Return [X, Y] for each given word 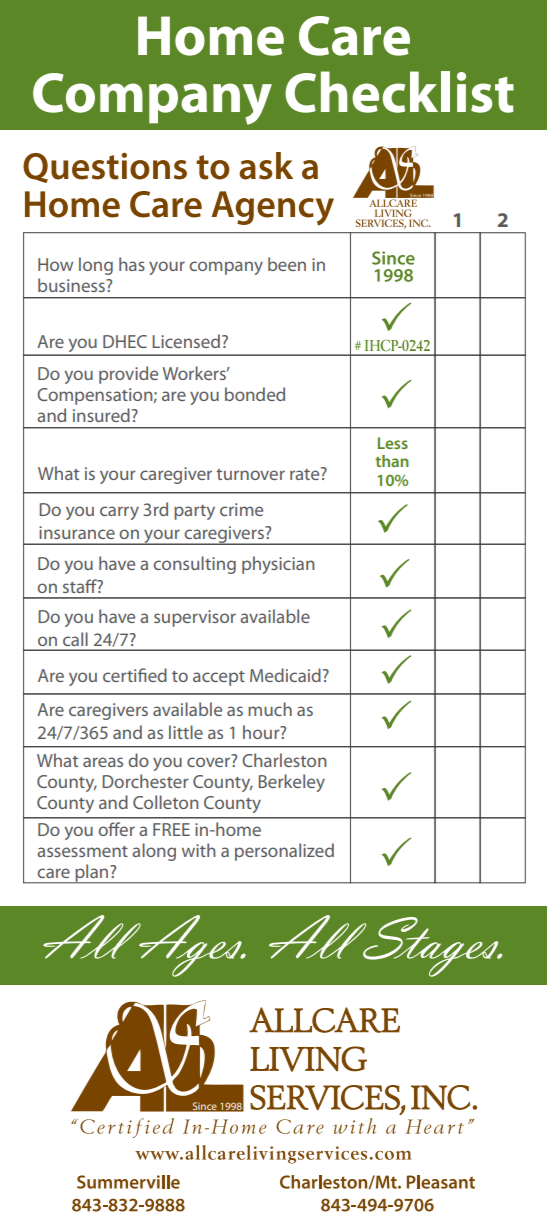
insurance [77, 532]
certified [135, 675]
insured [101, 415]
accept [219, 678]
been [287, 264]
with [199, 850]
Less [393, 443]
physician [278, 565]
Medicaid [285, 675]
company [226, 268]
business [72, 285]
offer [116, 829]
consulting [194, 565]
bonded [255, 394]
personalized [284, 852]
